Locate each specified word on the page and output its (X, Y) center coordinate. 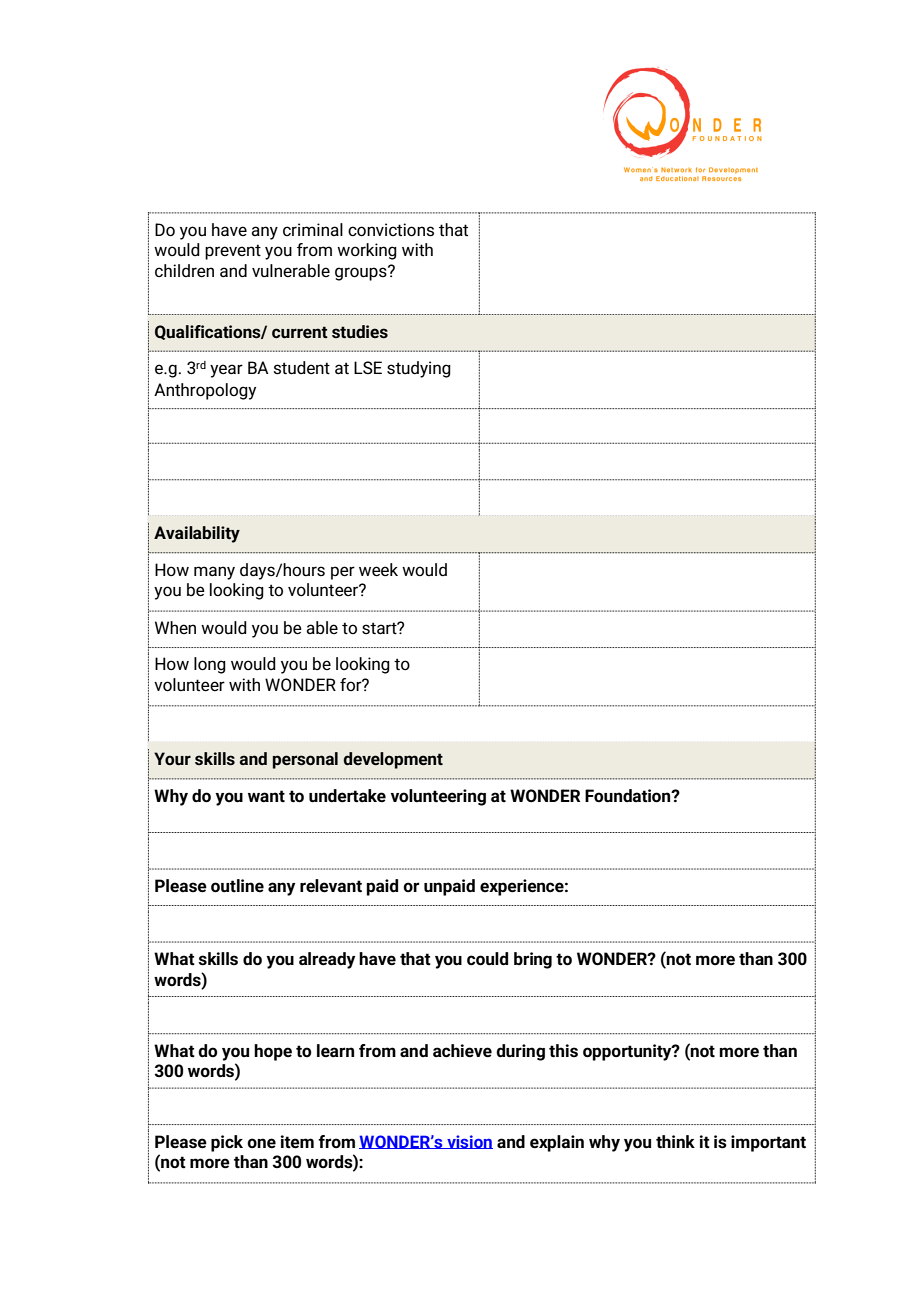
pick (227, 1143)
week (378, 570)
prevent (233, 252)
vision (469, 1142)
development (393, 760)
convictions (391, 230)
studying (419, 369)
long (210, 665)
